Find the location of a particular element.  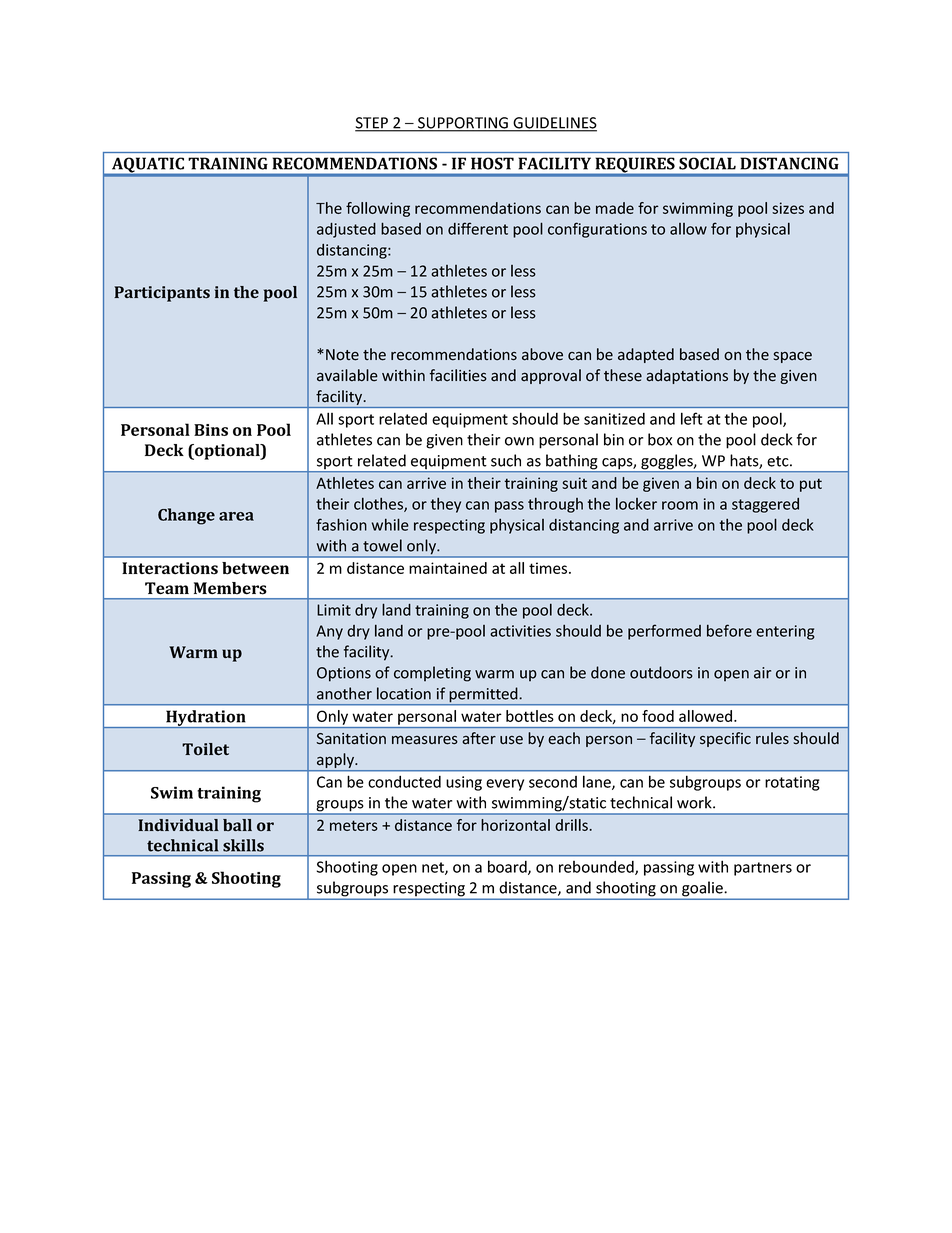

HOST is located at coordinates (492, 163).
